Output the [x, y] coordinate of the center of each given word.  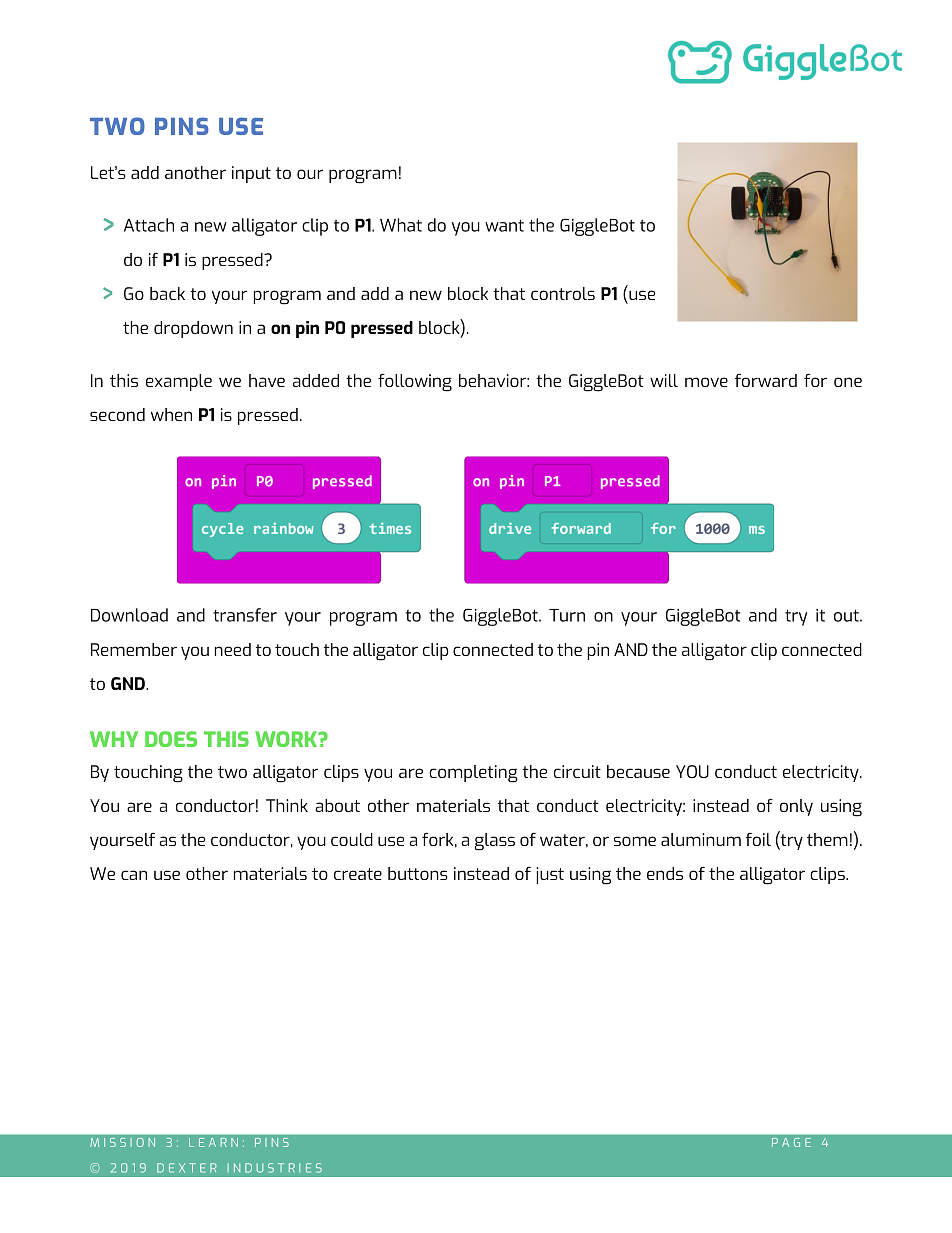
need [232, 649]
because [638, 771]
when [171, 414]
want [504, 225]
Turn [567, 615]
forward [766, 380]
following [415, 382]
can [134, 875]
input [251, 174]
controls [563, 293]
